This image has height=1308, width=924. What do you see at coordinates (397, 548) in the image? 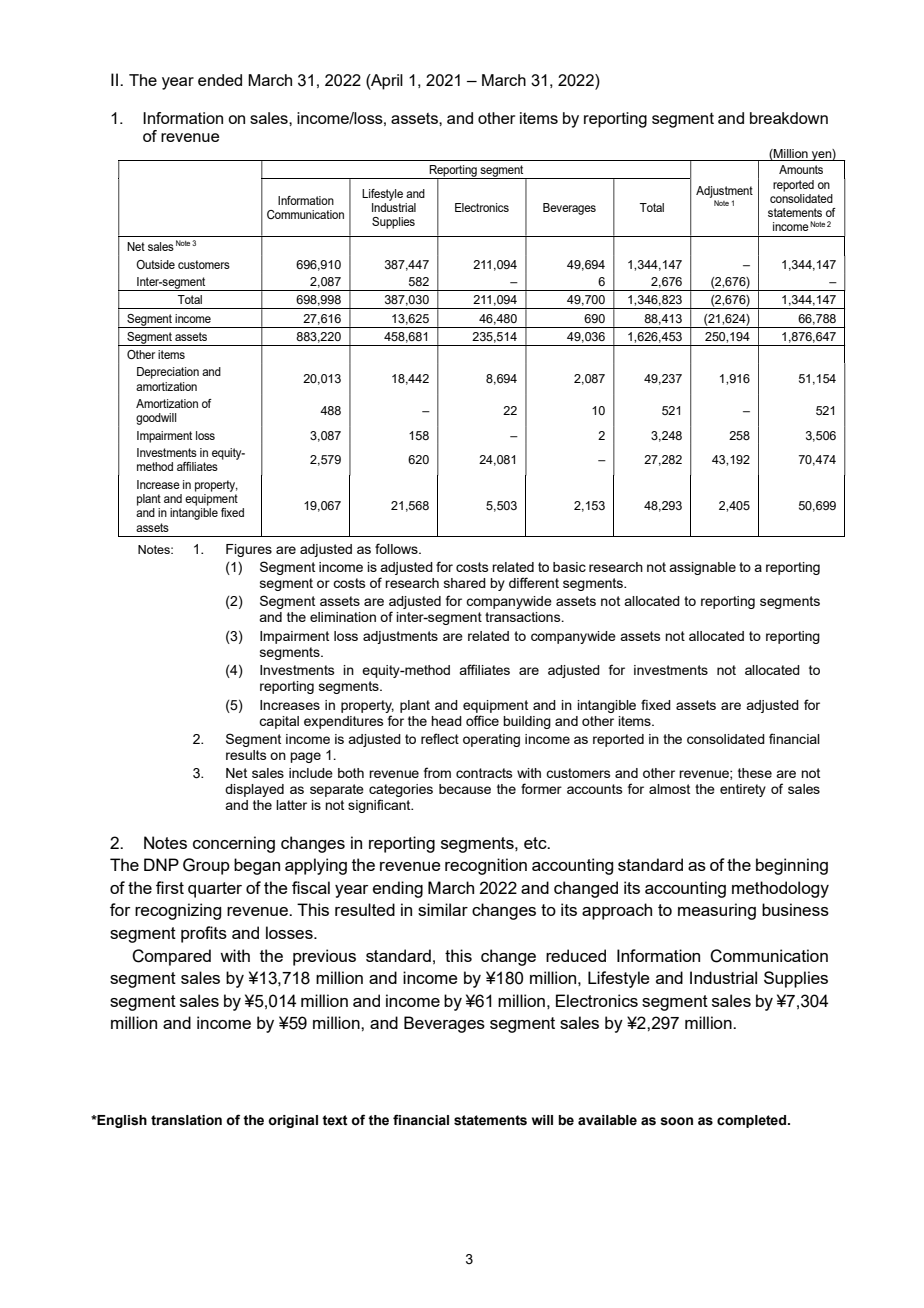
I see `follows` at bounding box center [397, 548].
